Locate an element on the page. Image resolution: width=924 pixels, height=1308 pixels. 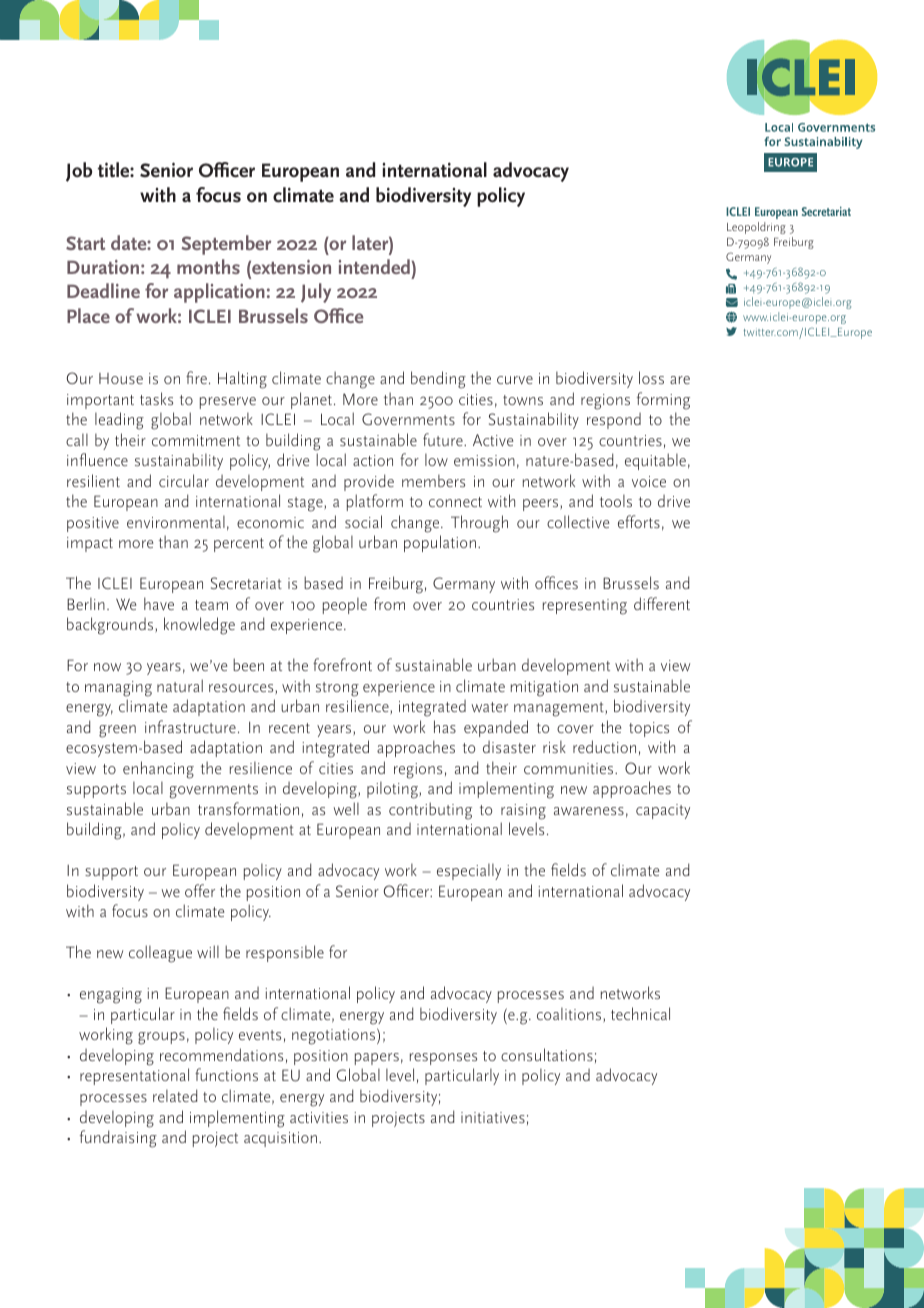
well is located at coordinates (346, 808).
